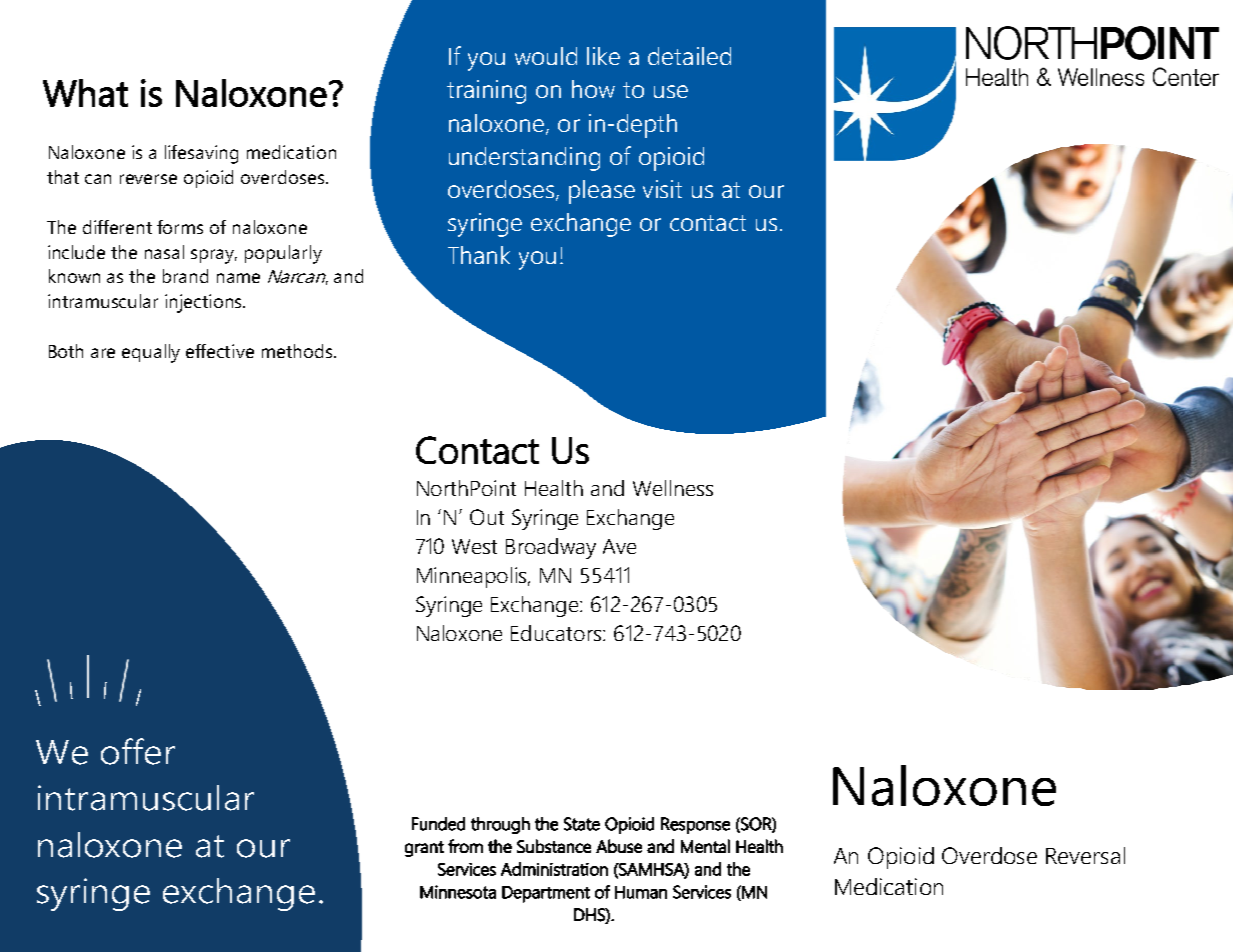 The width and height of the page is (1233, 952). What do you see at coordinates (593, 89) in the page?
I see `how` at bounding box center [593, 89].
